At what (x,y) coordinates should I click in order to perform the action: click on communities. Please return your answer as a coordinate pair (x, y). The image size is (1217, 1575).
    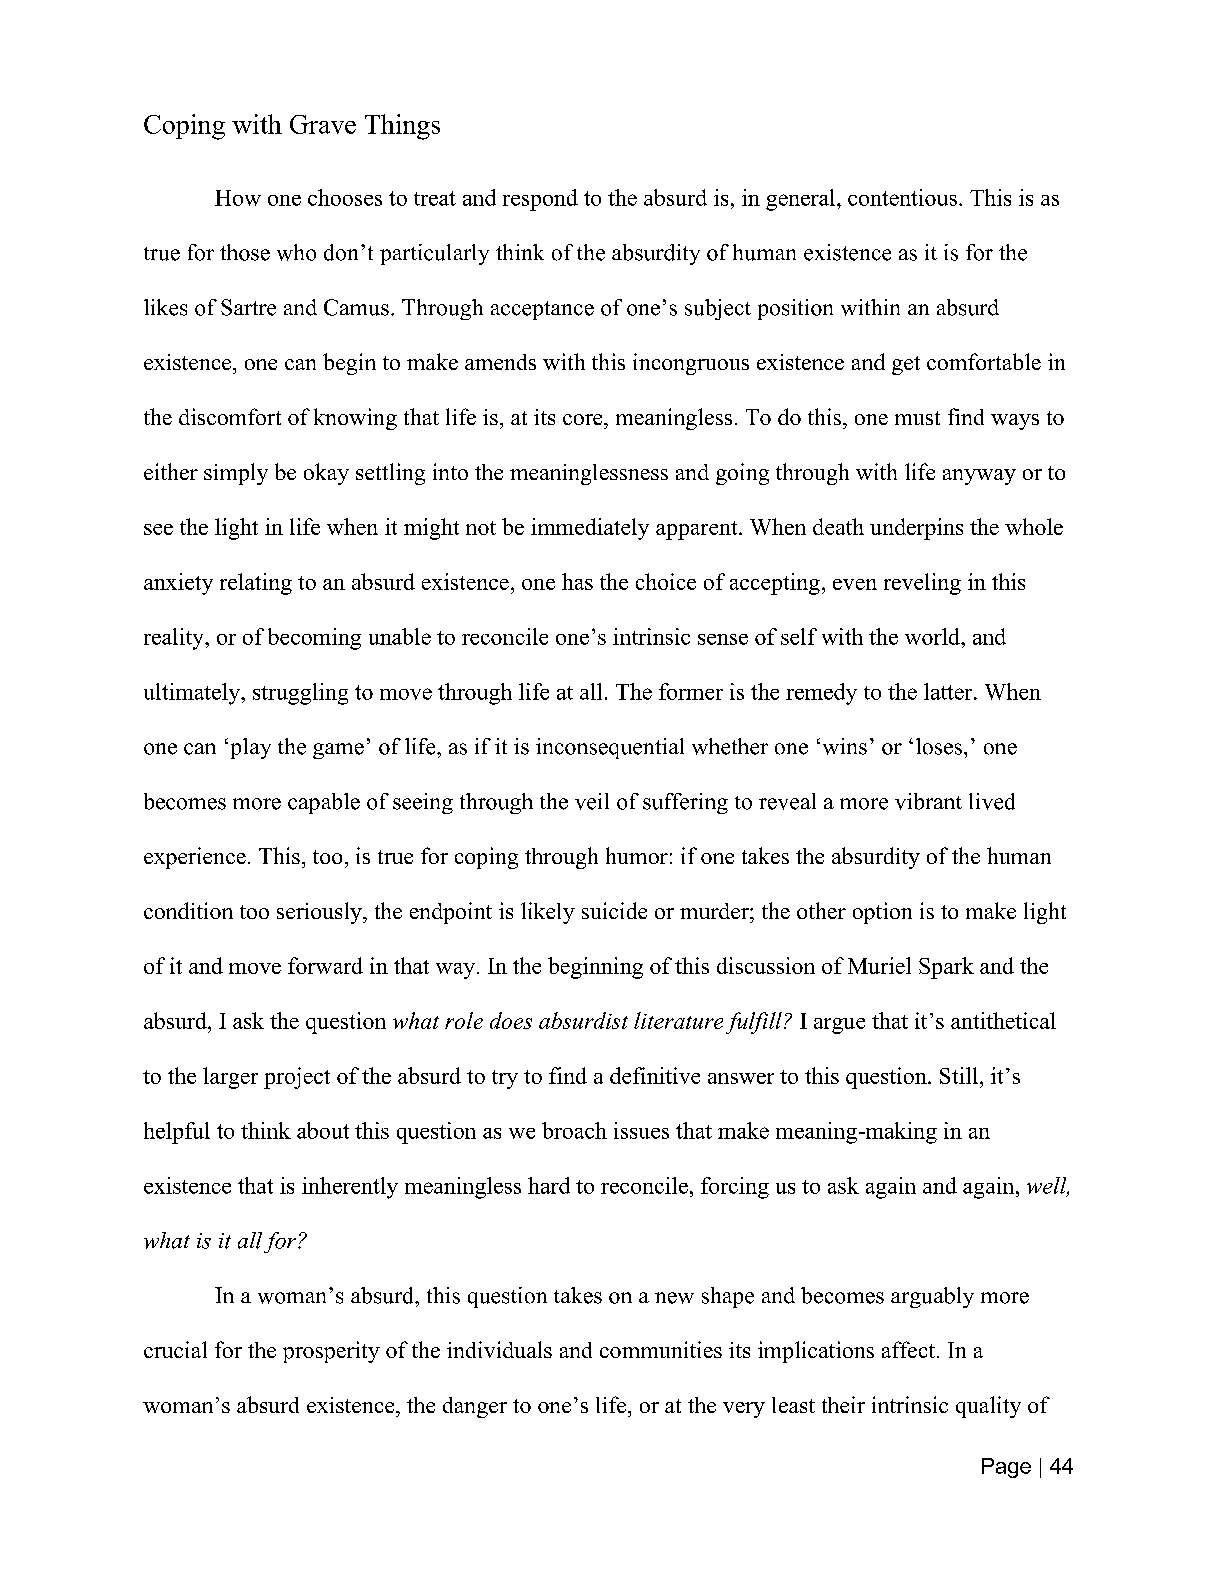
    Looking at the image, I should click on (661, 1349).
